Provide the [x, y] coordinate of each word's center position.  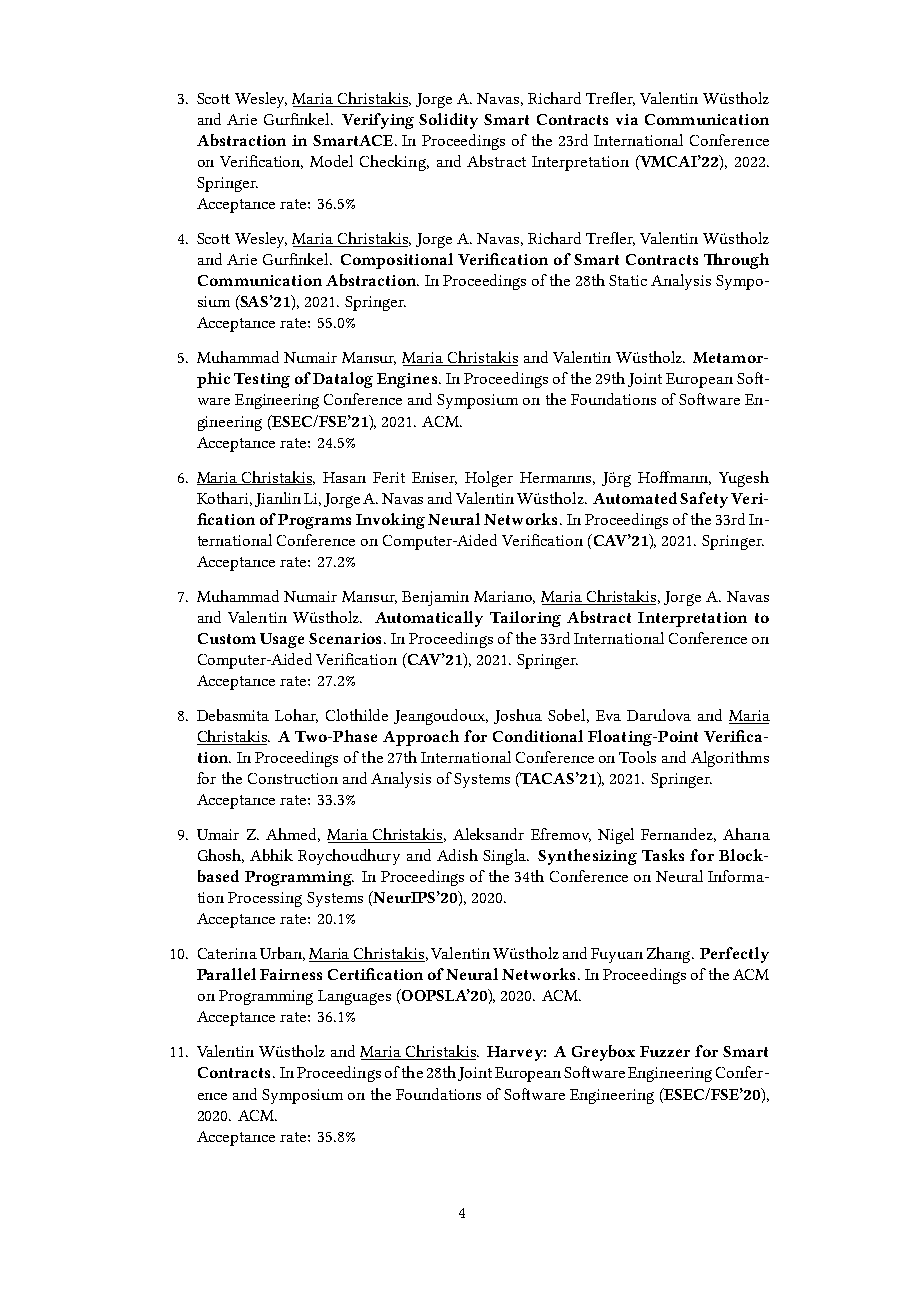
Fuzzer [665, 1051]
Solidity [448, 121]
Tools [637, 757]
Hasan [344, 477]
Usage [282, 640]
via [627, 119]
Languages [354, 997]
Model [331, 161]
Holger [489, 479]
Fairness [291, 974]
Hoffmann [674, 478]
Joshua [518, 716]
